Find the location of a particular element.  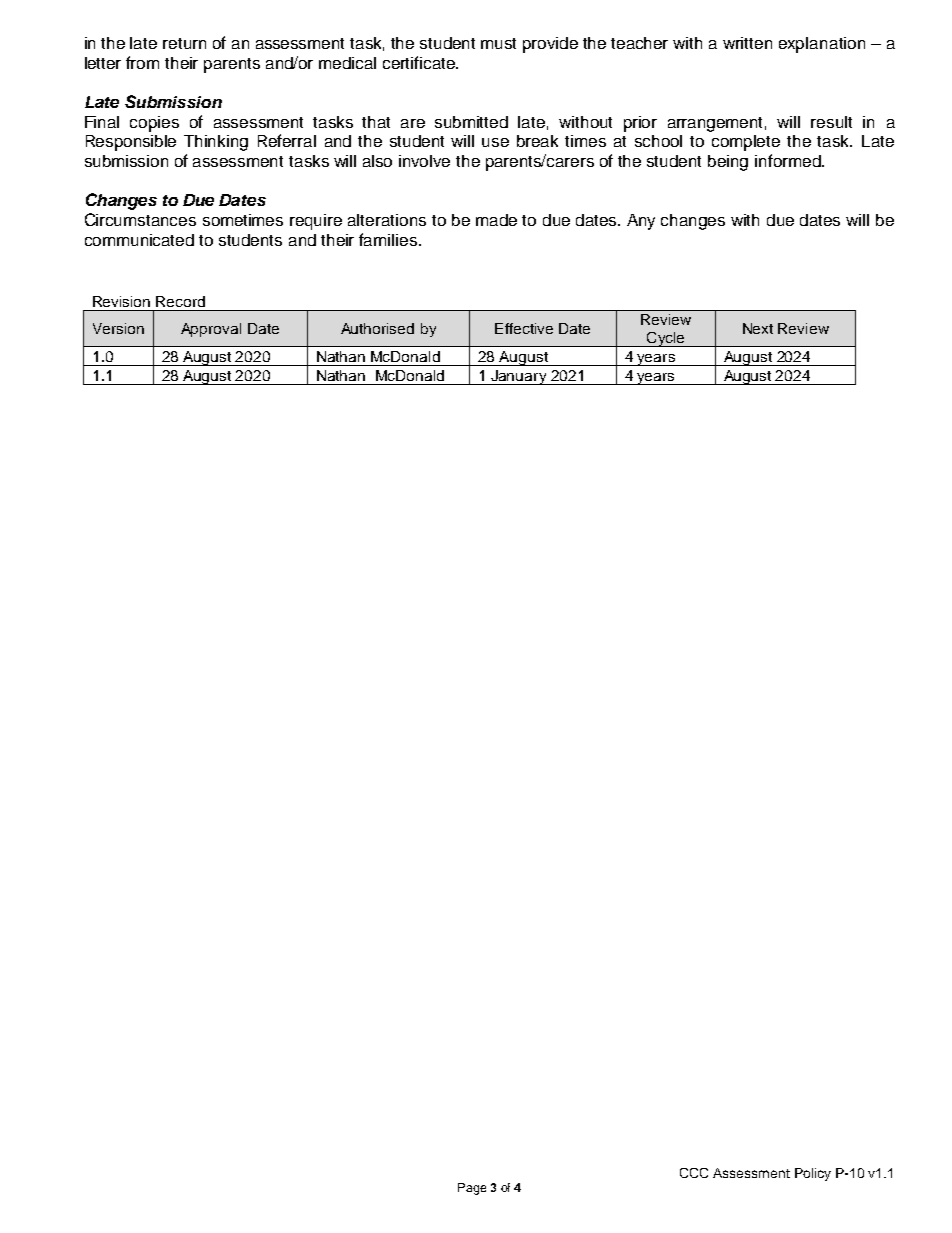

written is located at coordinates (747, 43).
